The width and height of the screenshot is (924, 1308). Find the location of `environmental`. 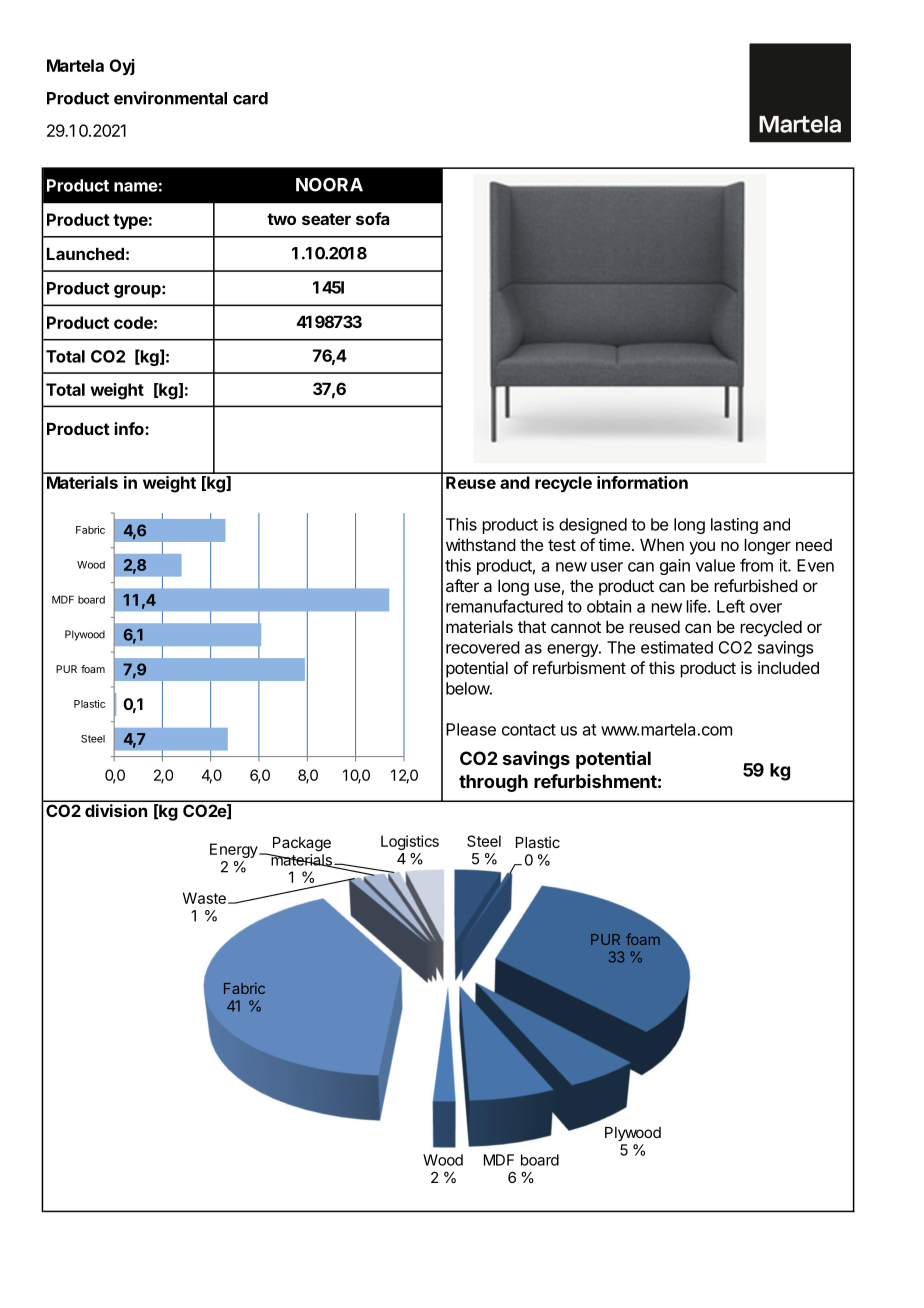

environmental is located at coordinates (170, 98).
